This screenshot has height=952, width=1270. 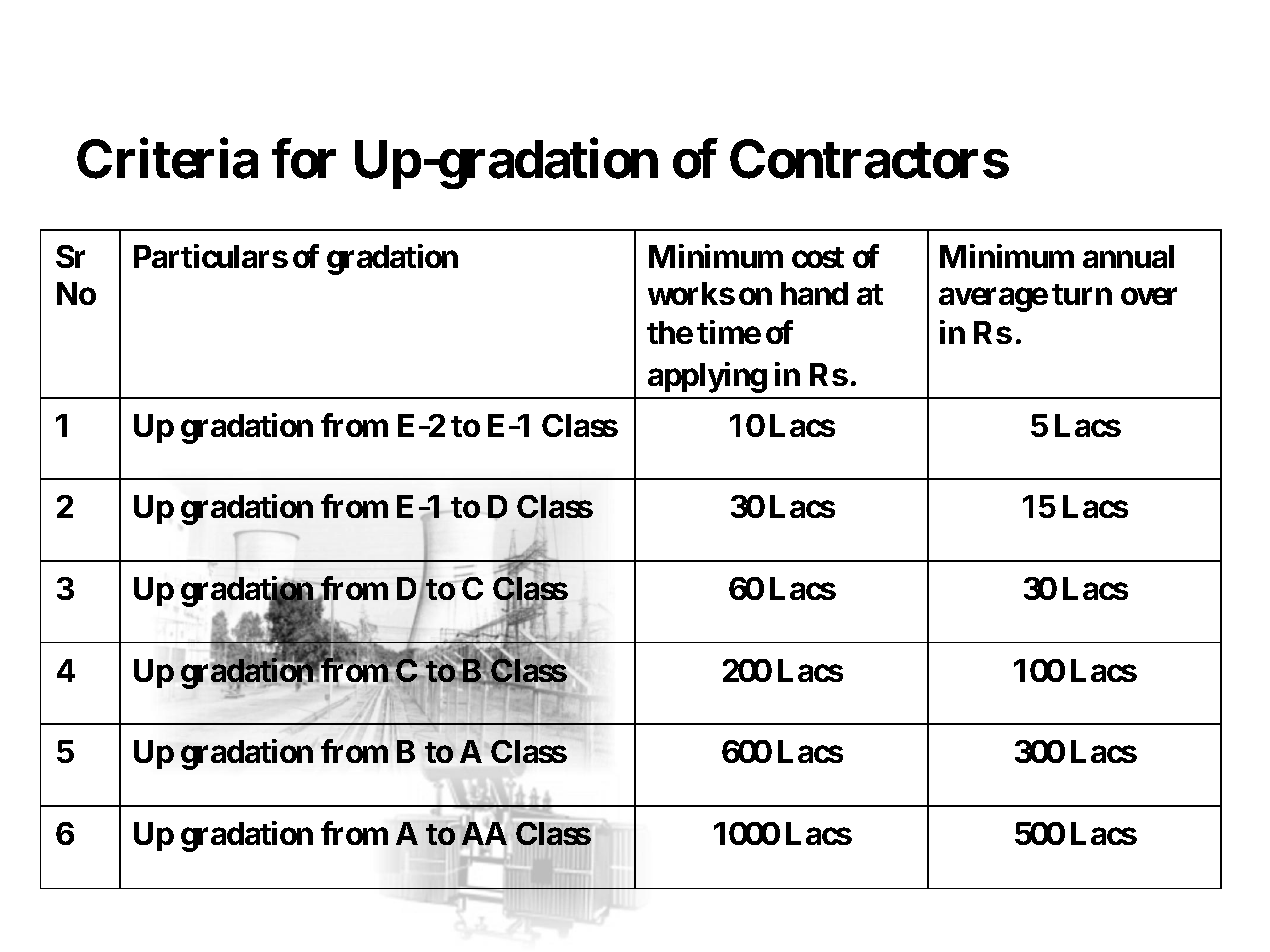 What do you see at coordinates (814, 293) in the screenshot?
I see `hand` at bounding box center [814, 293].
